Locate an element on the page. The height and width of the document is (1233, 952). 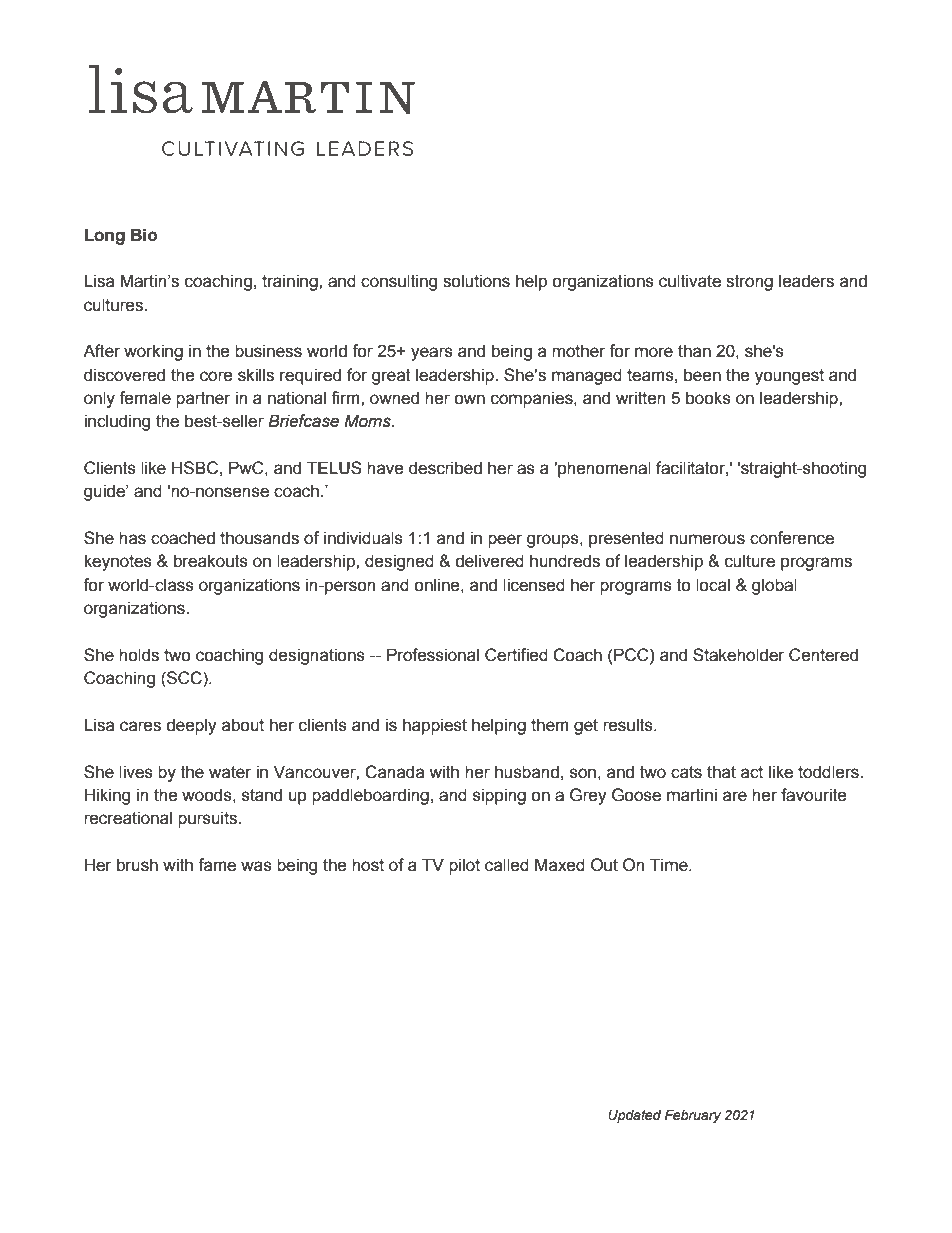
numerous is located at coordinates (707, 539).
